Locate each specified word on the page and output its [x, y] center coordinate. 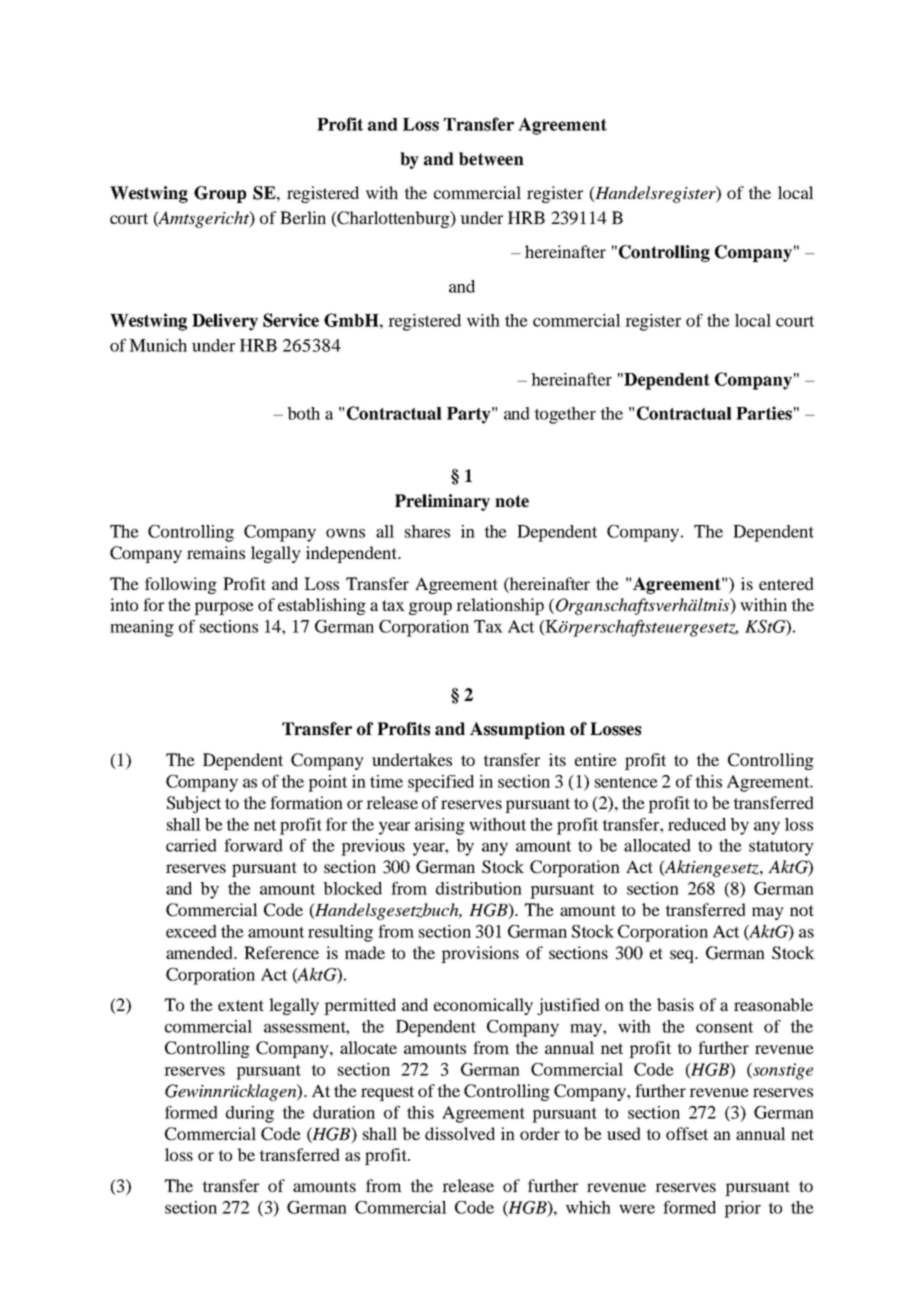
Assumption [517, 730]
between [491, 159]
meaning [142, 628]
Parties [764, 413]
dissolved [460, 1133]
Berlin [303, 217]
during [250, 1114]
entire [596, 759]
